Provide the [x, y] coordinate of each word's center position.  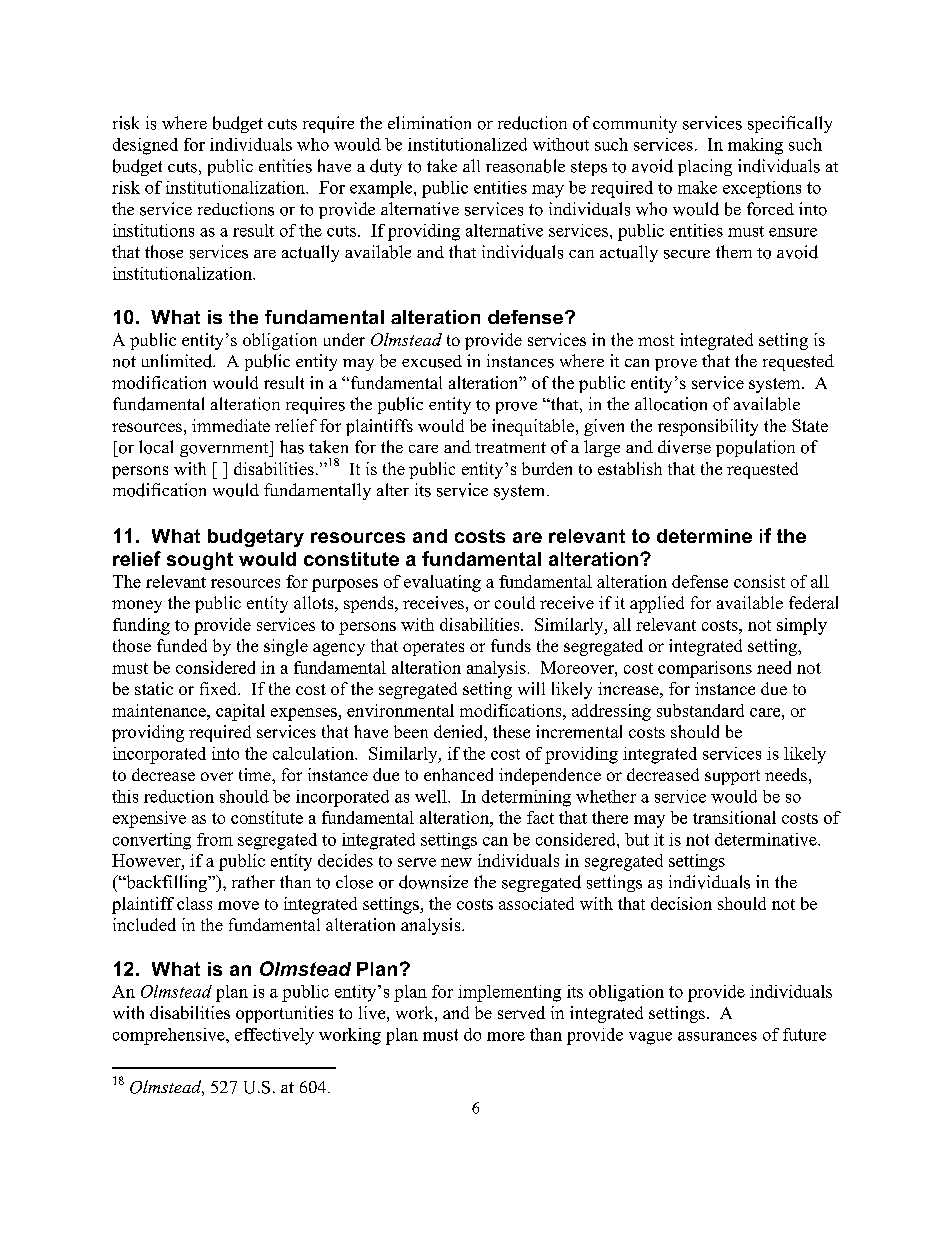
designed [145, 146]
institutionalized [467, 144]
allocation [671, 404]
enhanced [458, 774]
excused [432, 361]
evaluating [442, 583]
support [732, 777]
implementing [509, 993]
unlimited [178, 361]
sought [200, 561]
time [256, 774]
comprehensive [170, 1036]
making [755, 146]
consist [759, 581]
